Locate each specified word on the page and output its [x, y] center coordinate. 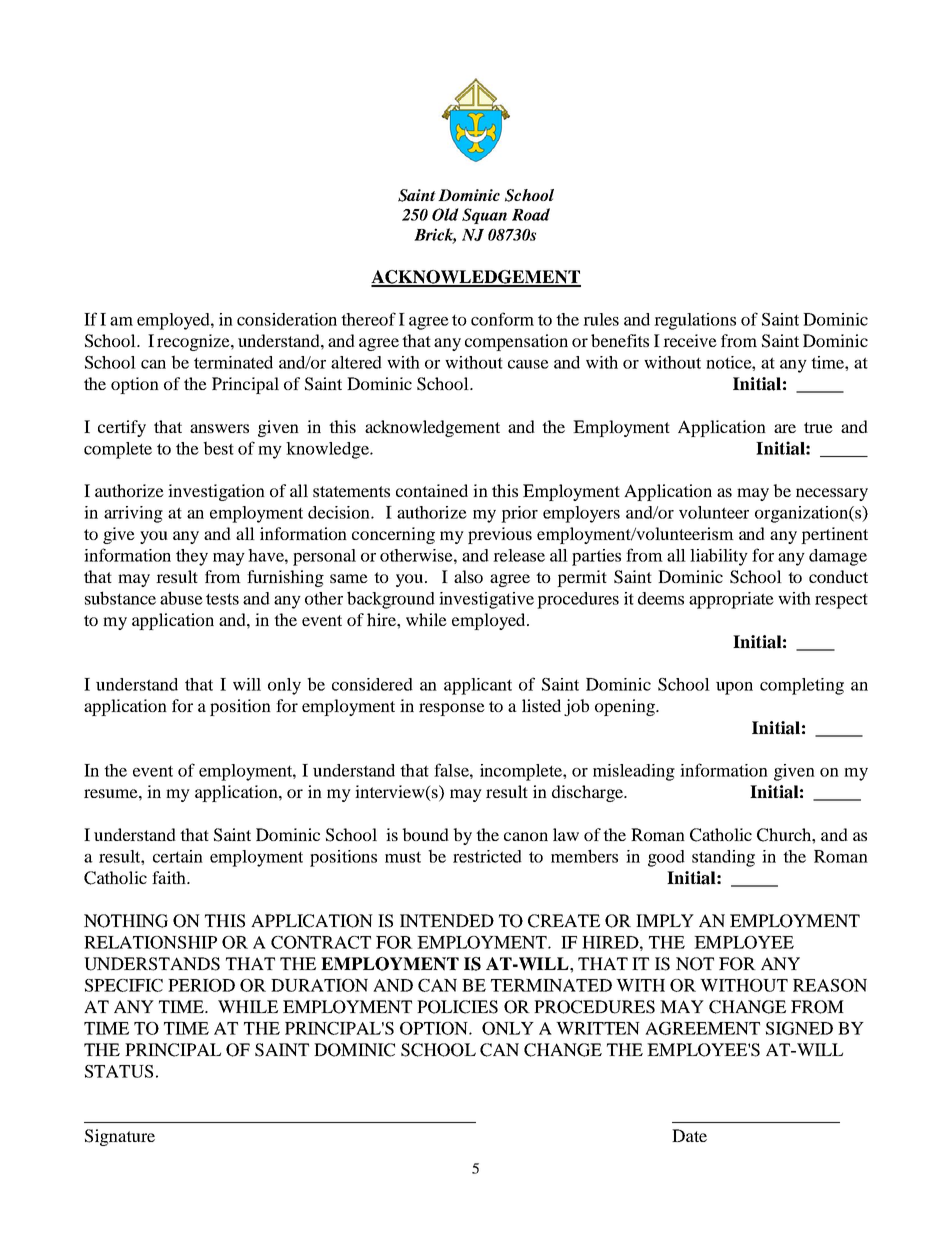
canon [526, 836]
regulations [695, 321]
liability [719, 557]
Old [445, 214]
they [192, 557]
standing [723, 858]
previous [500, 535]
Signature [120, 1137]
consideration [287, 319]
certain [178, 856]
